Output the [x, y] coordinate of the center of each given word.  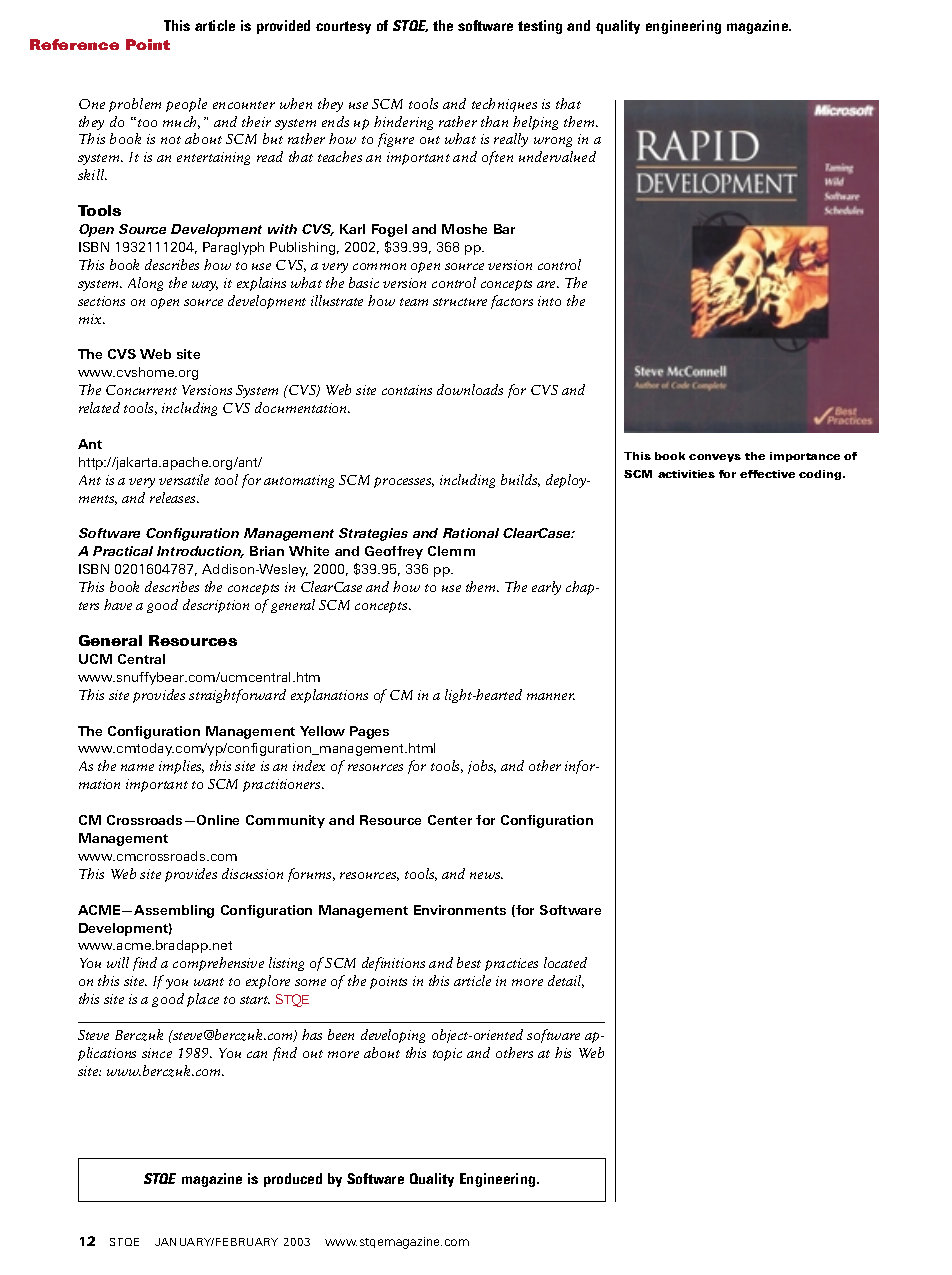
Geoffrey [394, 552]
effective [767, 474]
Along [145, 284]
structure [460, 302]
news [486, 875]
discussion [252, 873]
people [186, 105]
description [216, 606]
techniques [504, 105]
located [565, 962]
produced [293, 1180]
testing [540, 27]
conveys [715, 458]
